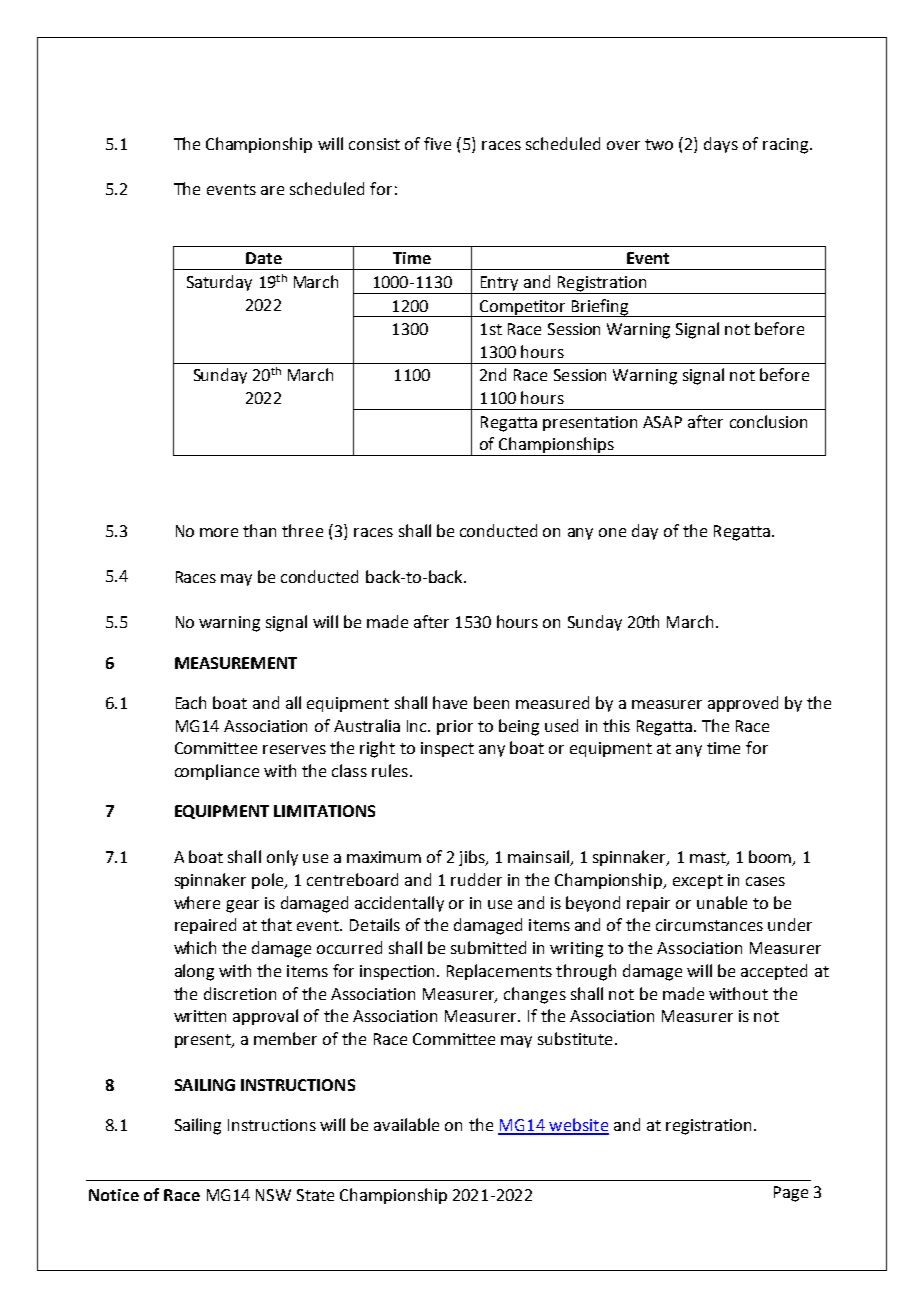  I want to click on Competitor, so click(523, 308).
